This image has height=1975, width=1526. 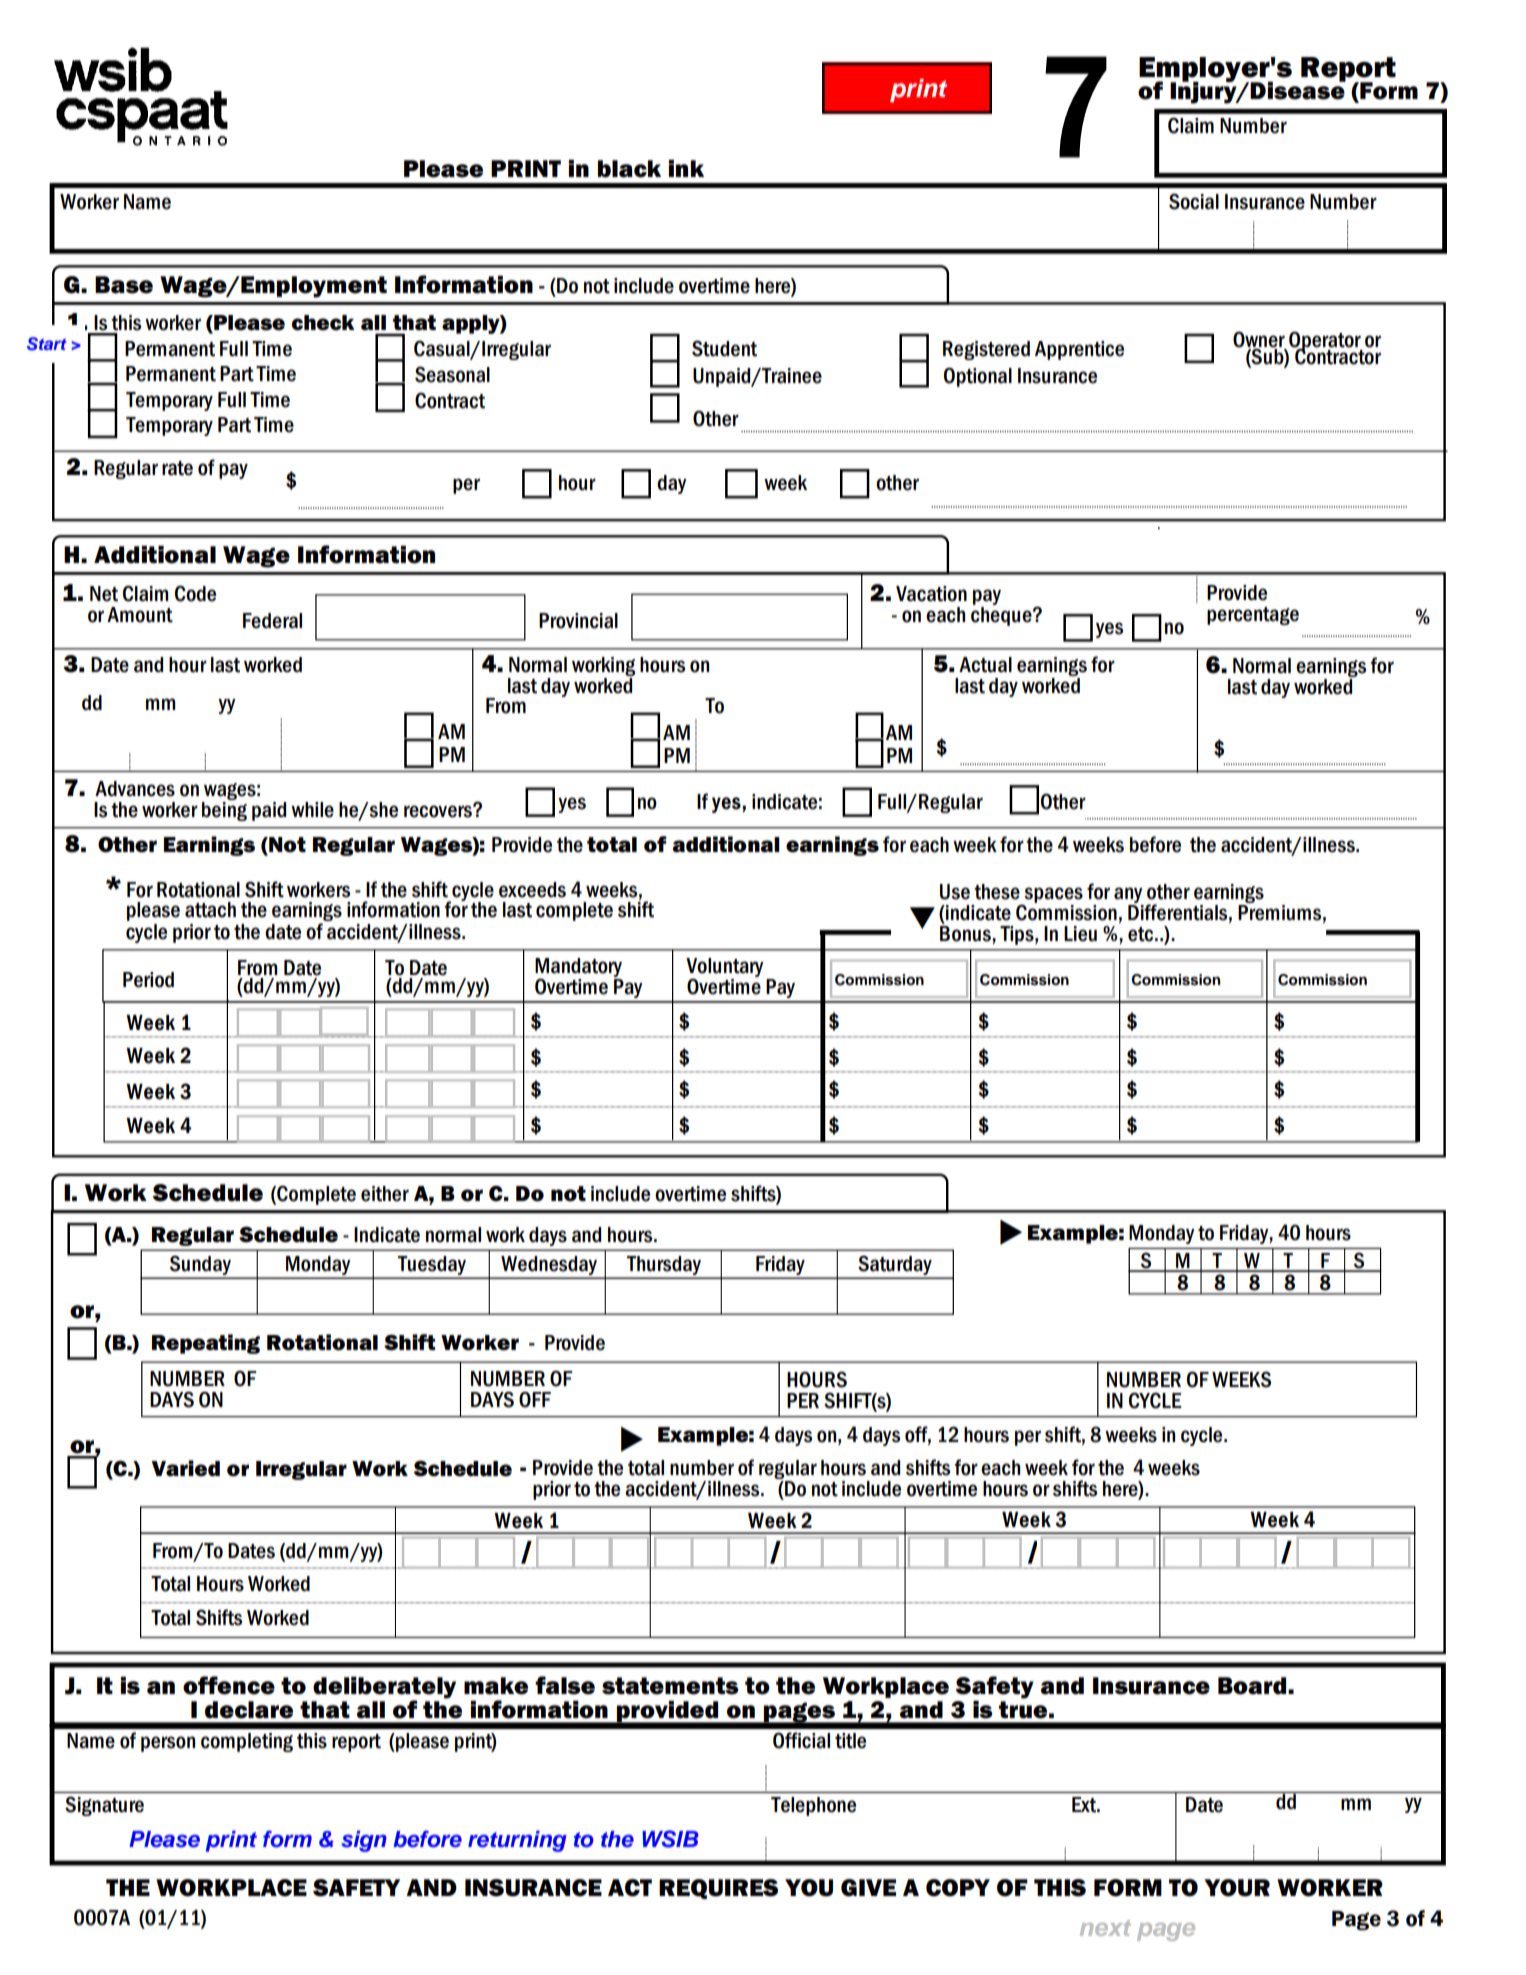 I want to click on Varied, so click(x=185, y=1468).
